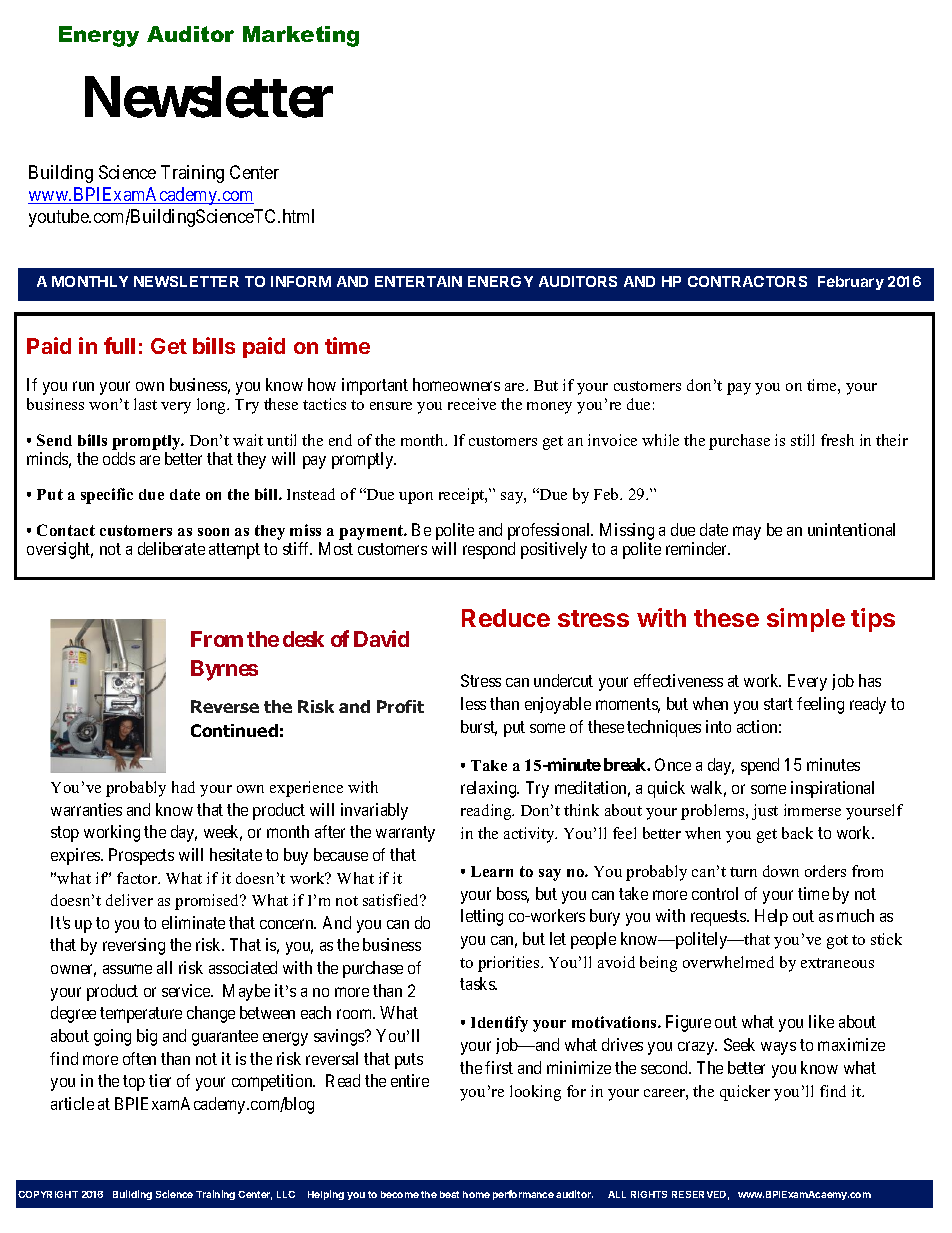 Image resolution: width=952 pixels, height=1233 pixels. Describe the element at coordinates (449, 1194) in the screenshot. I see `best` at that location.
